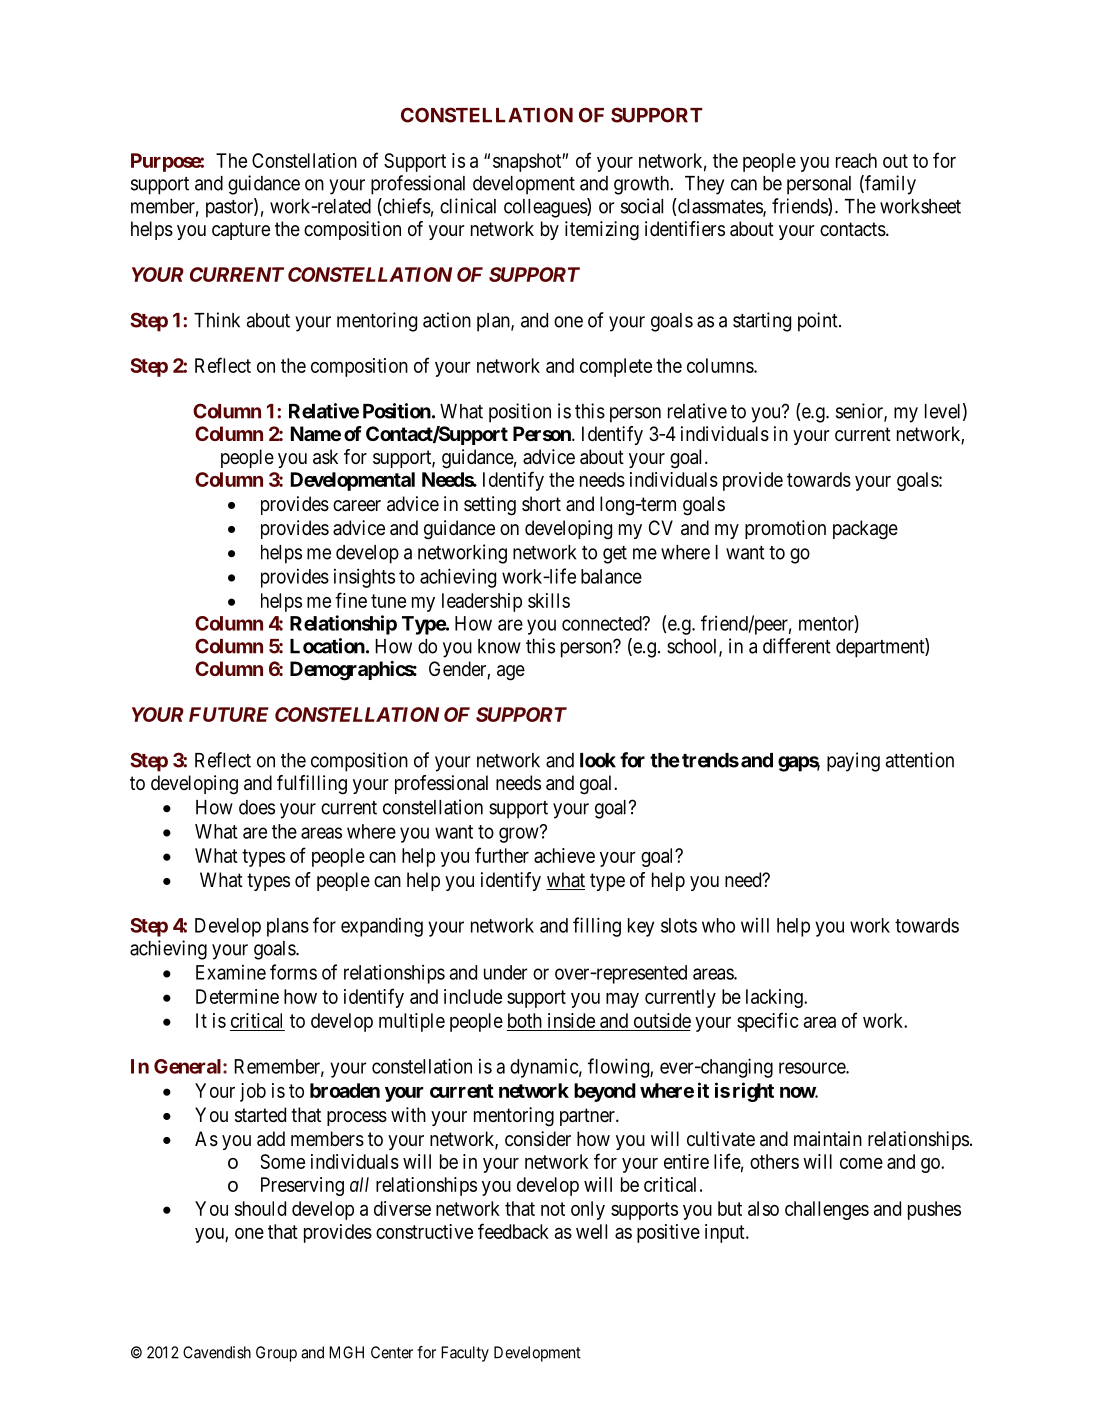 This page has height=1427, width=1103. Describe the element at coordinates (856, 160) in the page. I see `reach` at that location.
